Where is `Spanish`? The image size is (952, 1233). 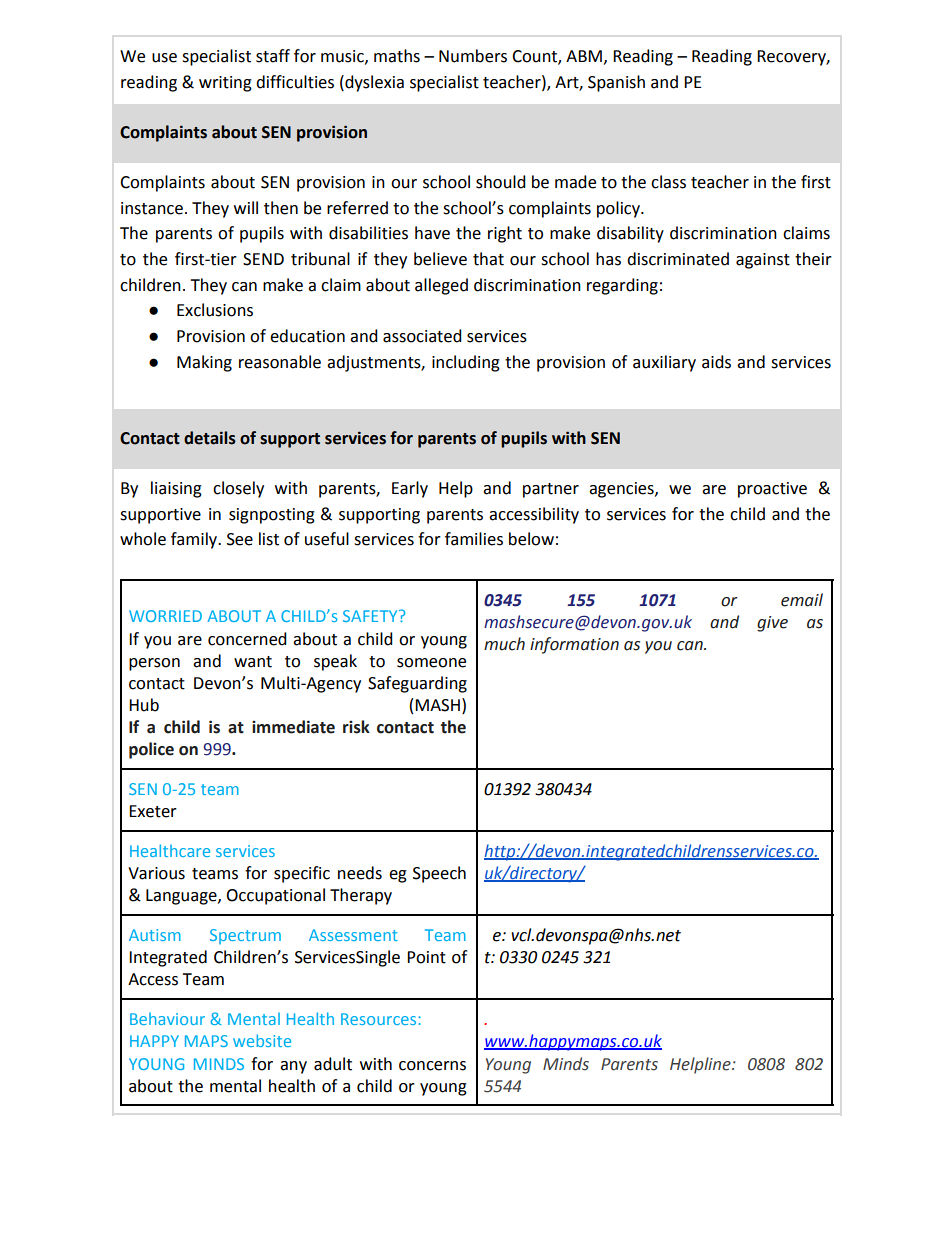 Spanish is located at coordinates (616, 83).
